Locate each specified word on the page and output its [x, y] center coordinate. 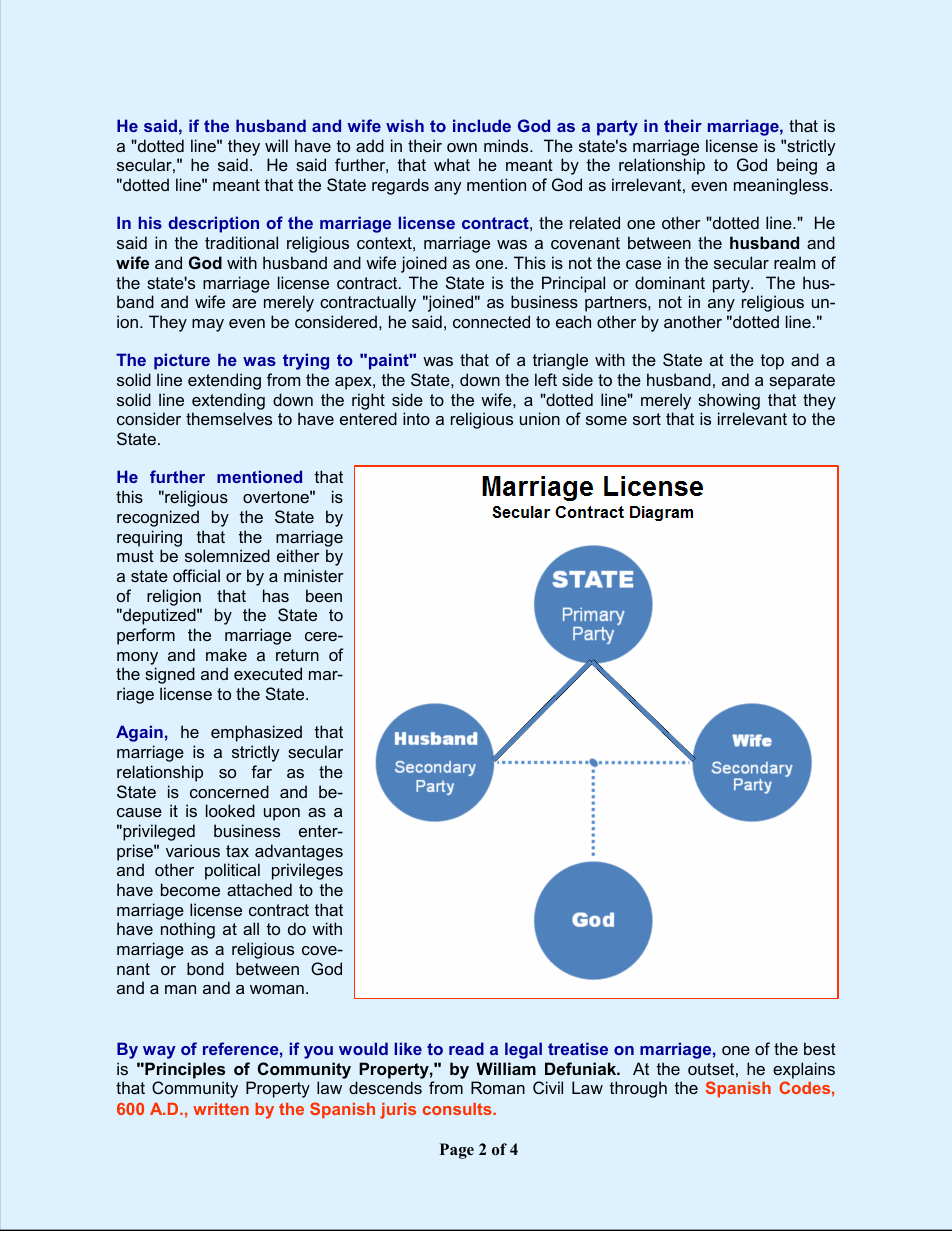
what [452, 164]
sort [647, 419]
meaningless [782, 186]
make [226, 654]
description [213, 224]
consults [458, 1109]
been [324, 595]
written [221, 1109]
